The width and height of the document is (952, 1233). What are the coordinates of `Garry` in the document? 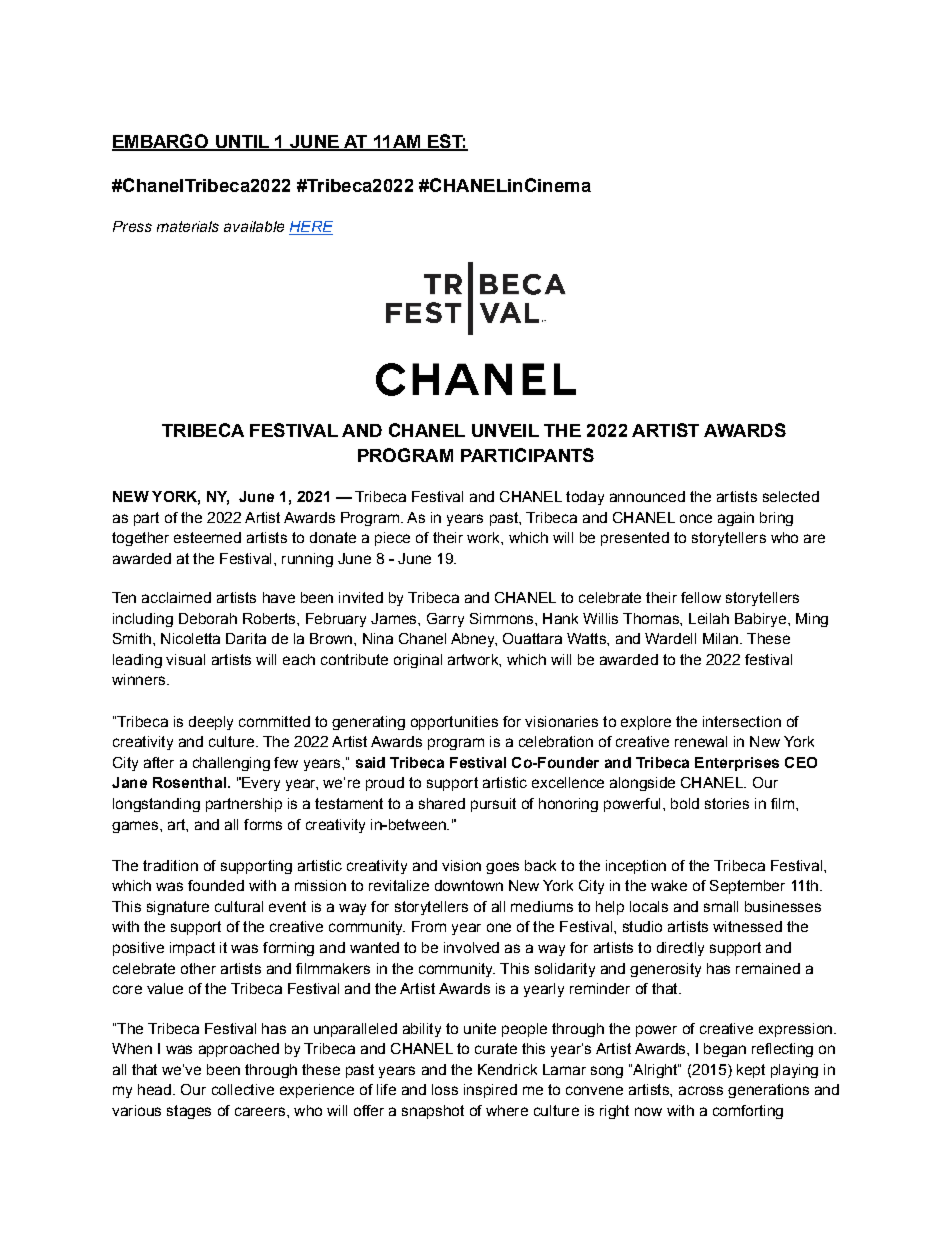 It's located at (445, 620).
